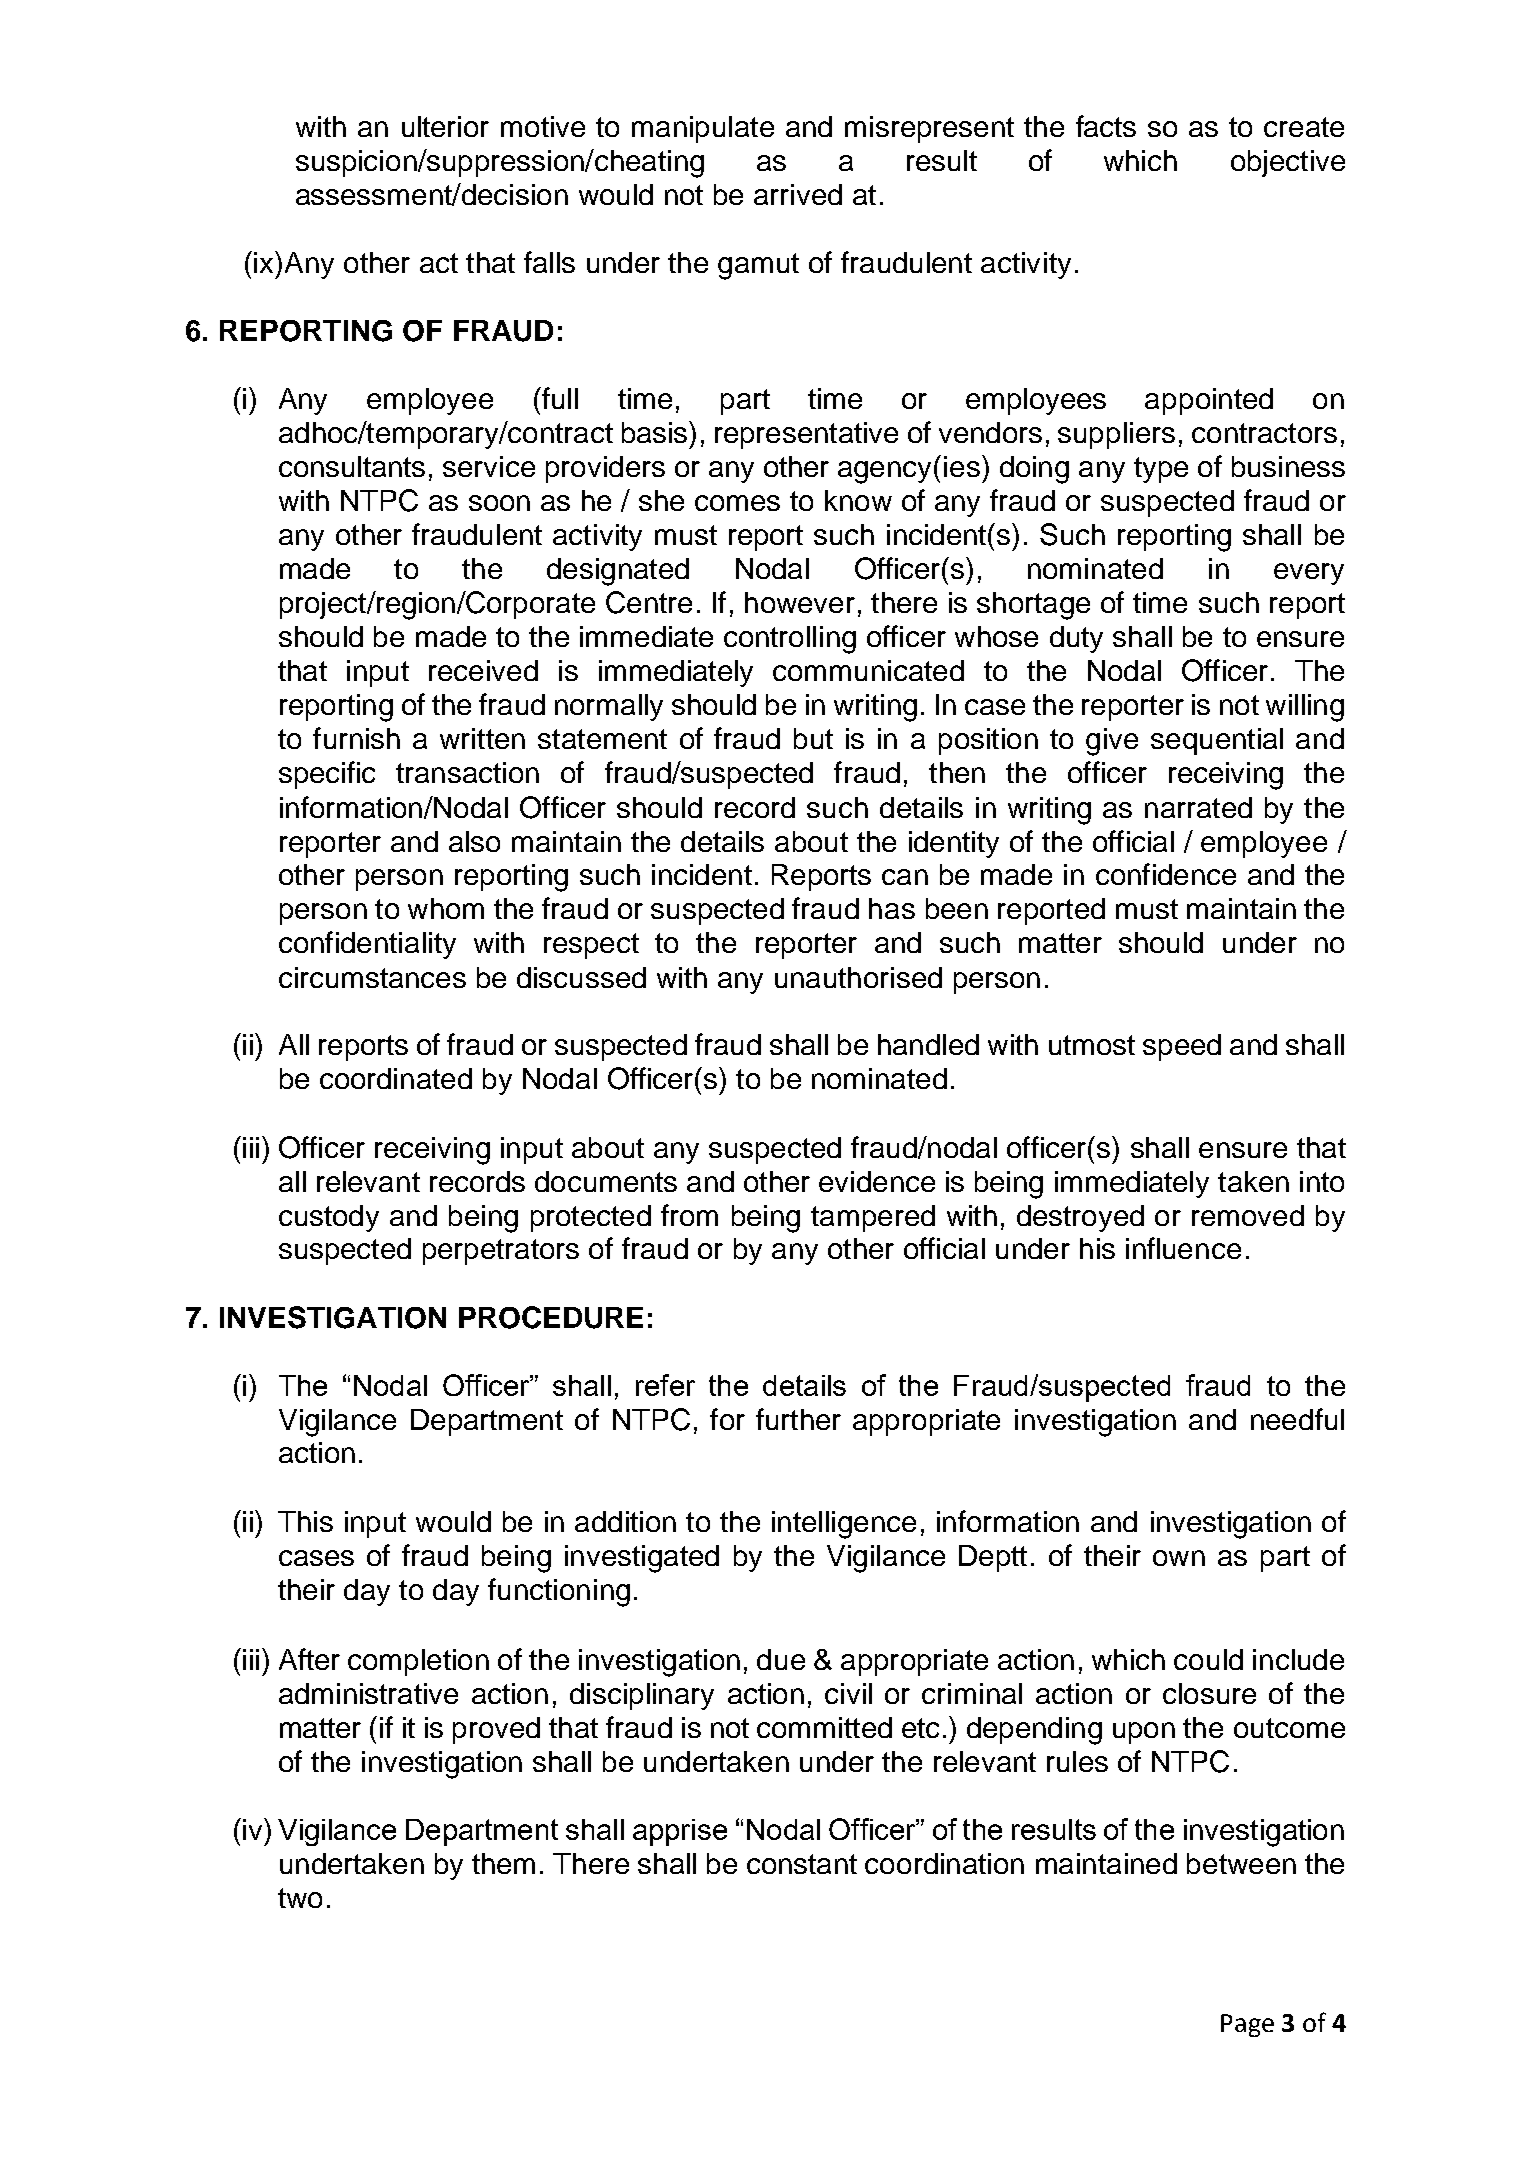 This screenshot has height=2165, width=1531. What do you see at coordinates (813, 738) in the screenshot?
I see `but` at bounding box center [813, 738].
